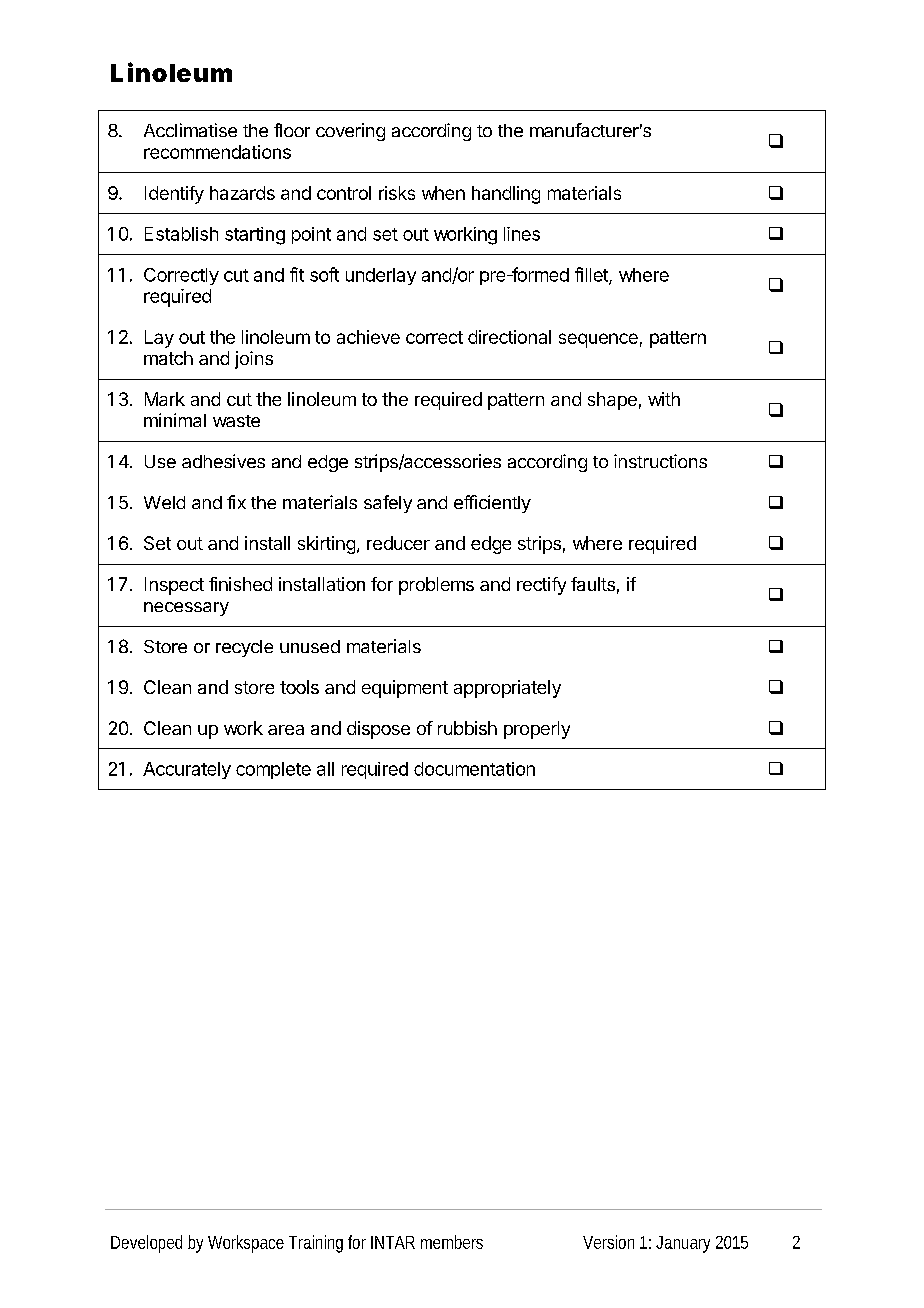  I want to click on members, so click(452, 1242).
